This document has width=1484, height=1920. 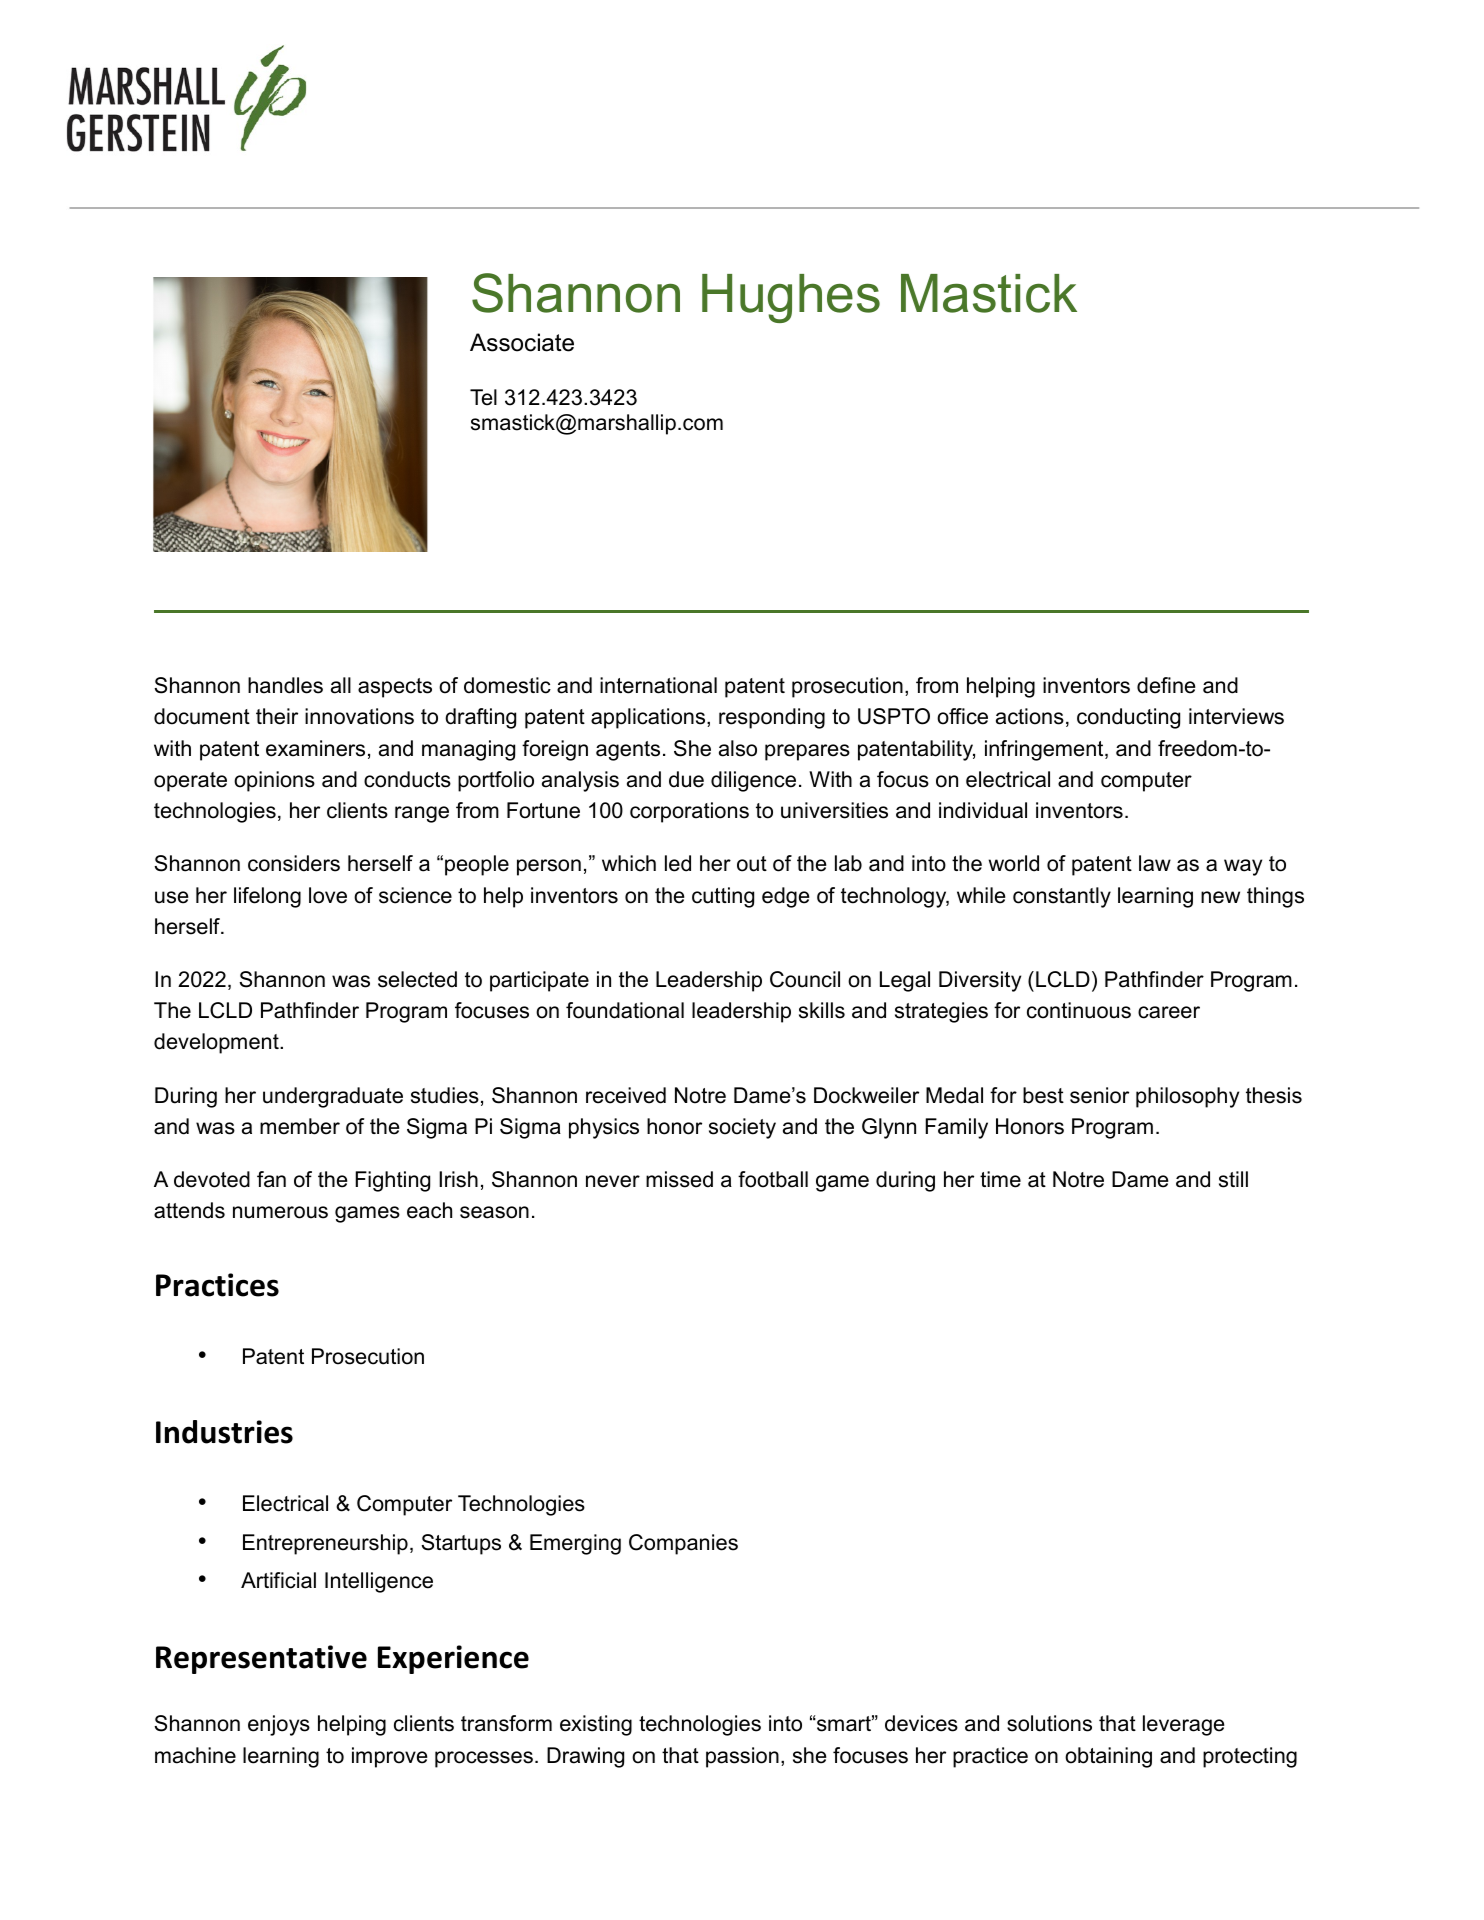 I want to click on still, so click(x=1233, y=1179).
